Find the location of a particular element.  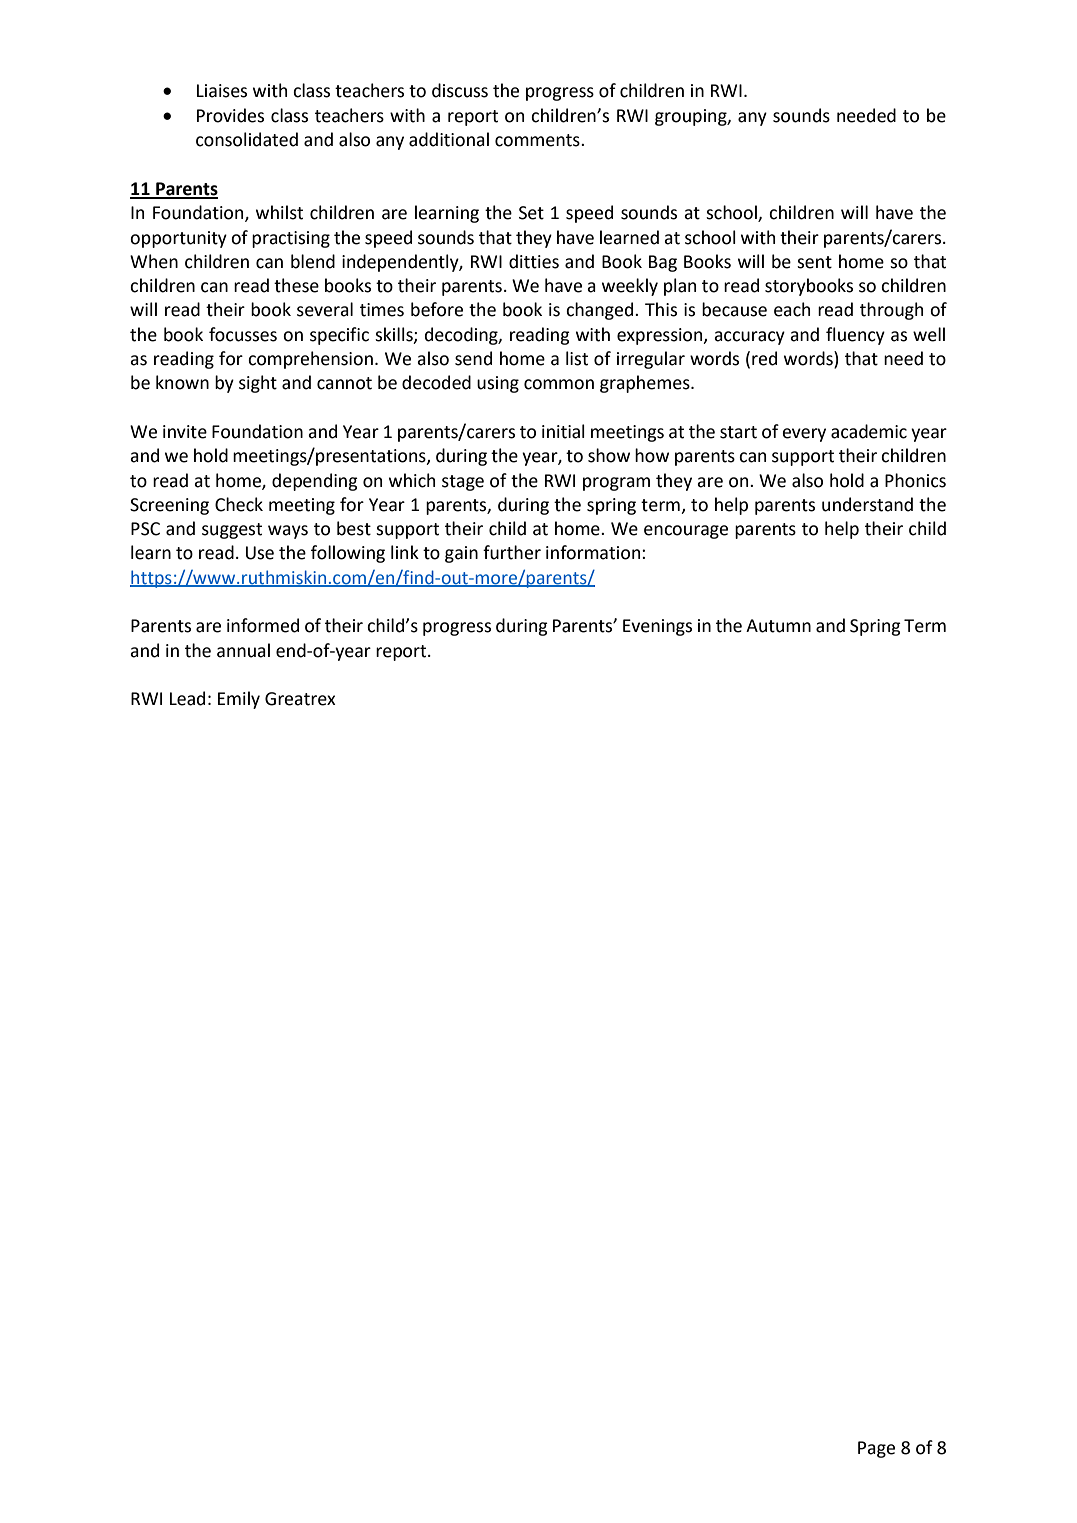

Emily is located at coordinates (239, 700).
